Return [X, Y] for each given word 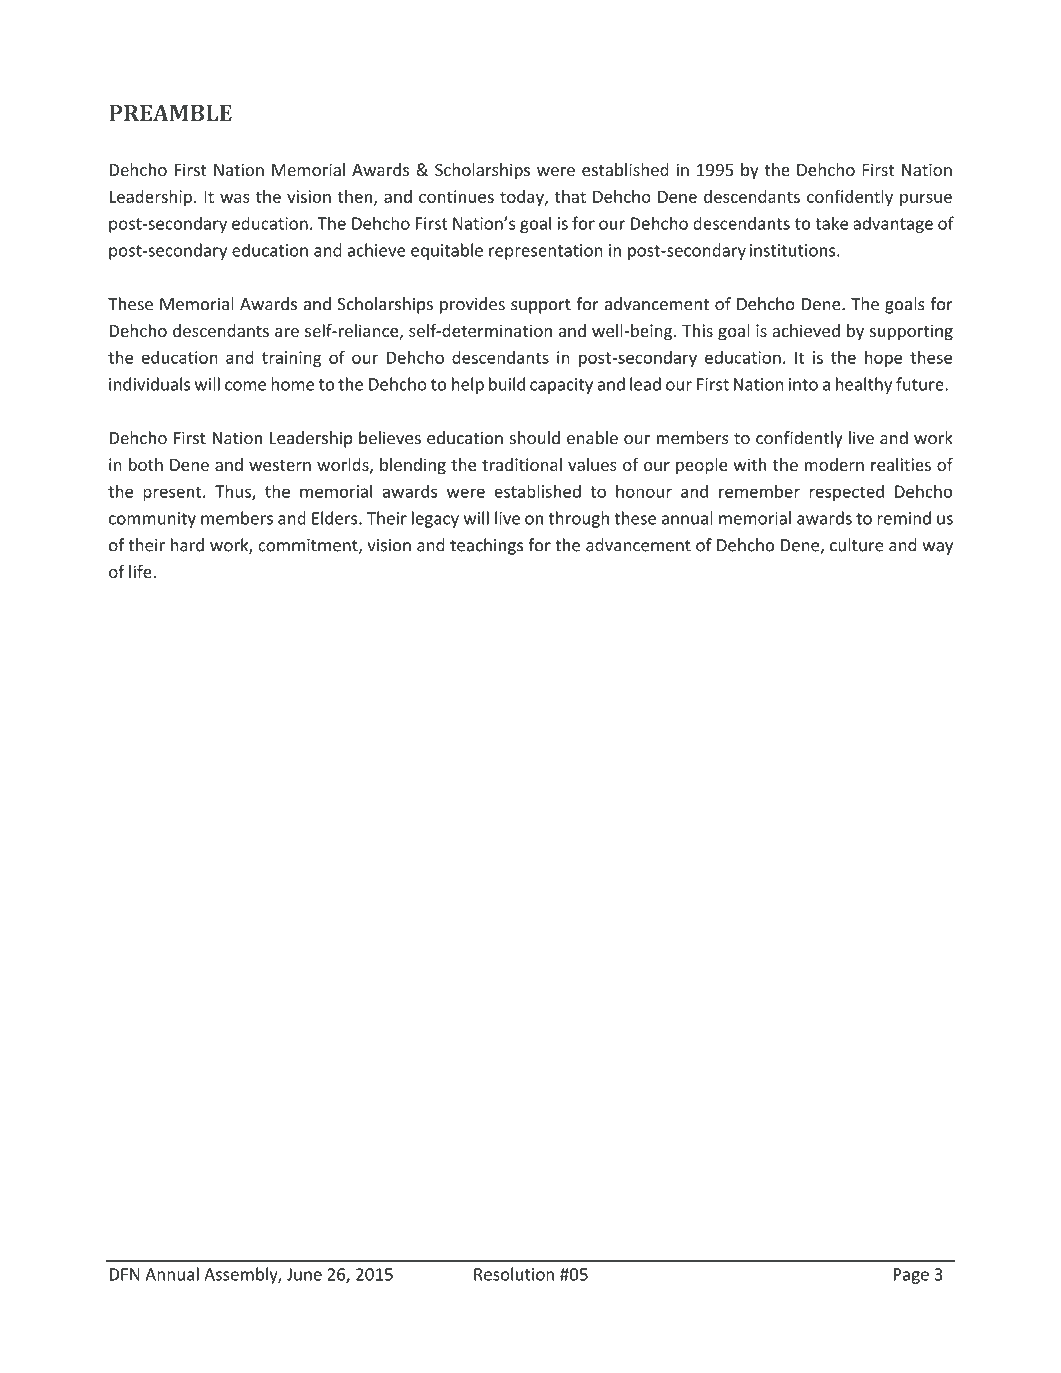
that [570, 196]
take [831, 223]
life [141, 571]
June [304, 1274]
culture [857, 545]
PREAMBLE [170, 113]
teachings [486, 546]
